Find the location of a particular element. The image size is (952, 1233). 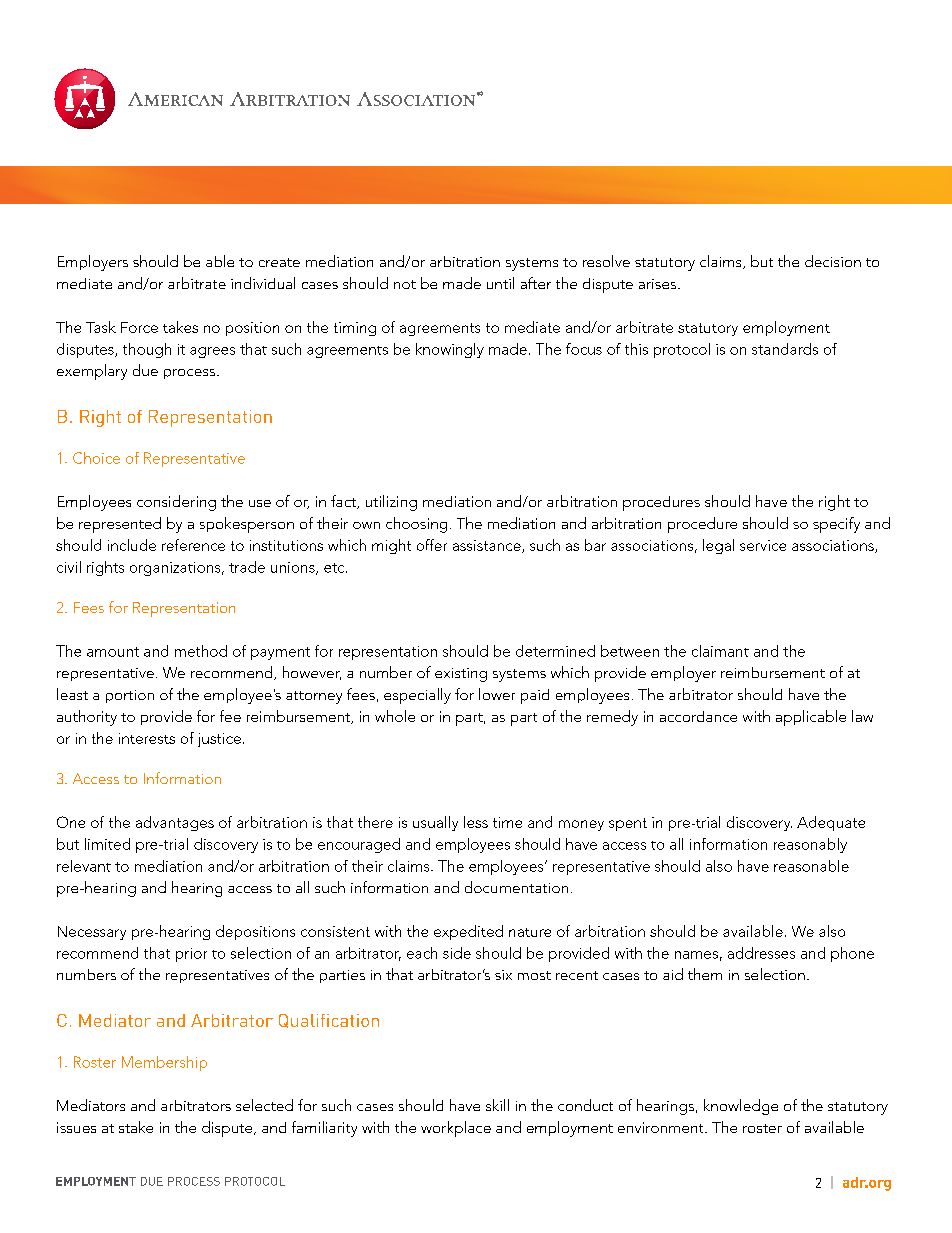

until is located at coordinates (500, 283).
